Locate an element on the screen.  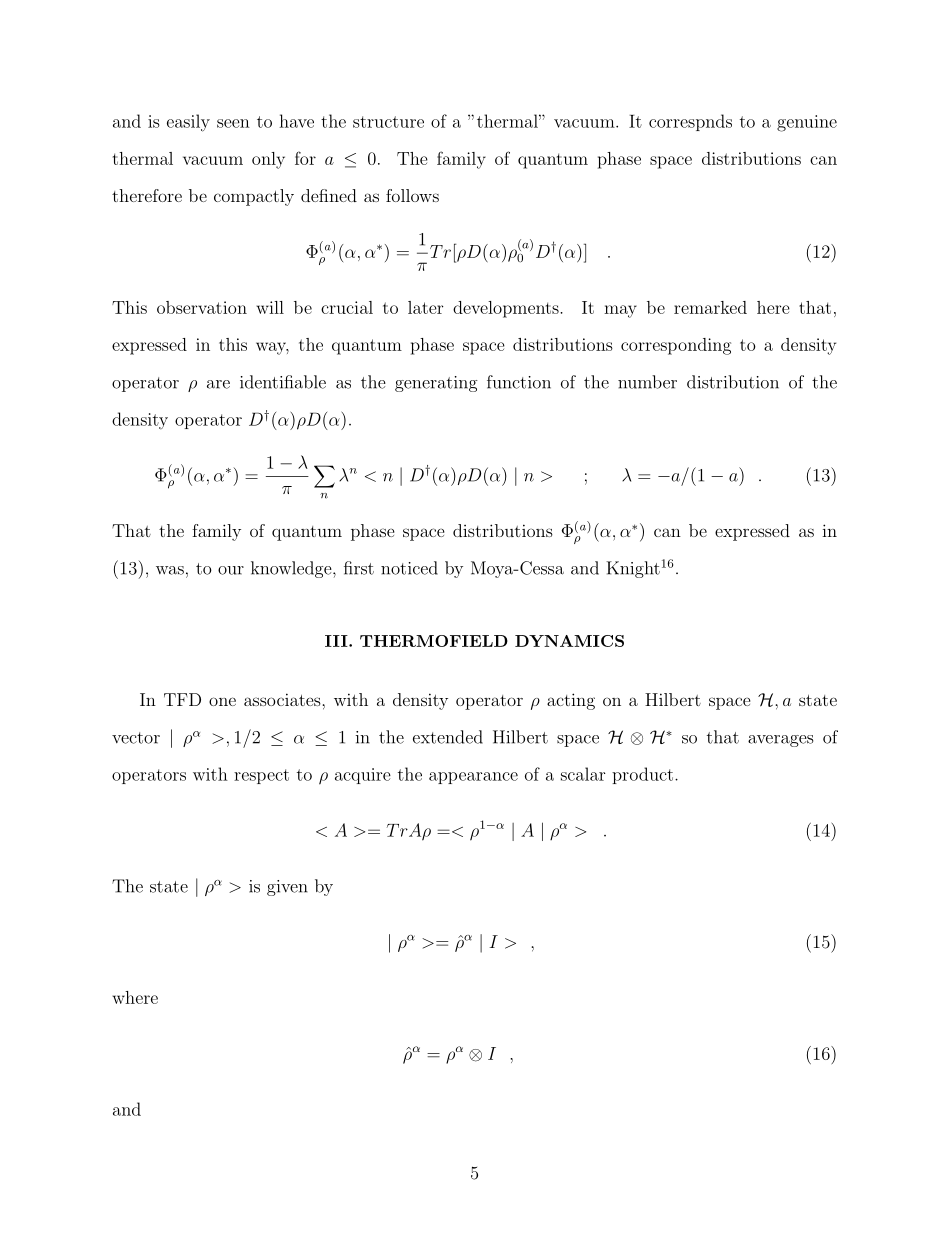
number is located at coordinates (647, 382).
